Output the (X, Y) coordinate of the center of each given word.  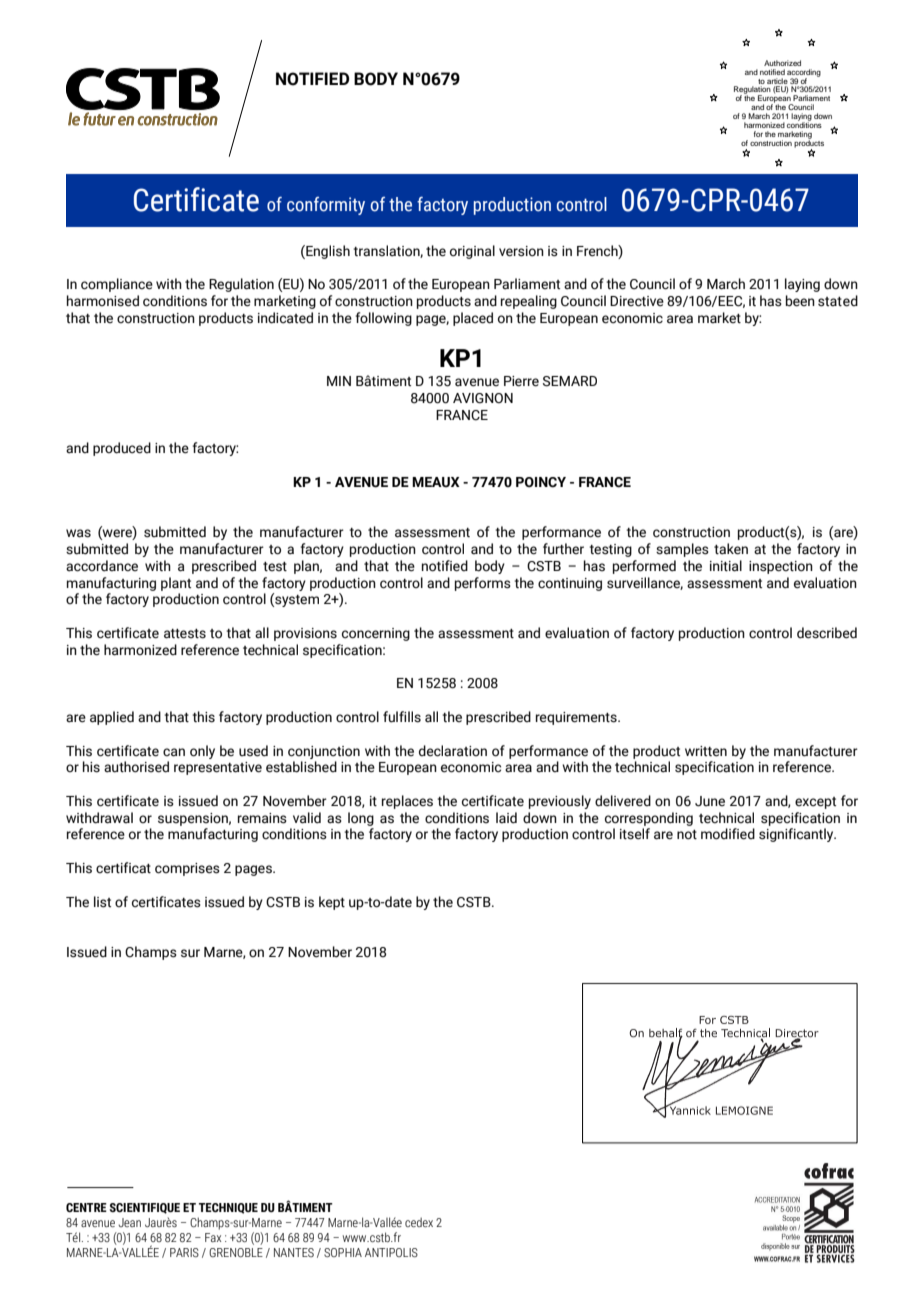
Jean (129, 1222)
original (472, 252)
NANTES (294, 1252)
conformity (326, 206)
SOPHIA (343, 1252)
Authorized (782, 63)
